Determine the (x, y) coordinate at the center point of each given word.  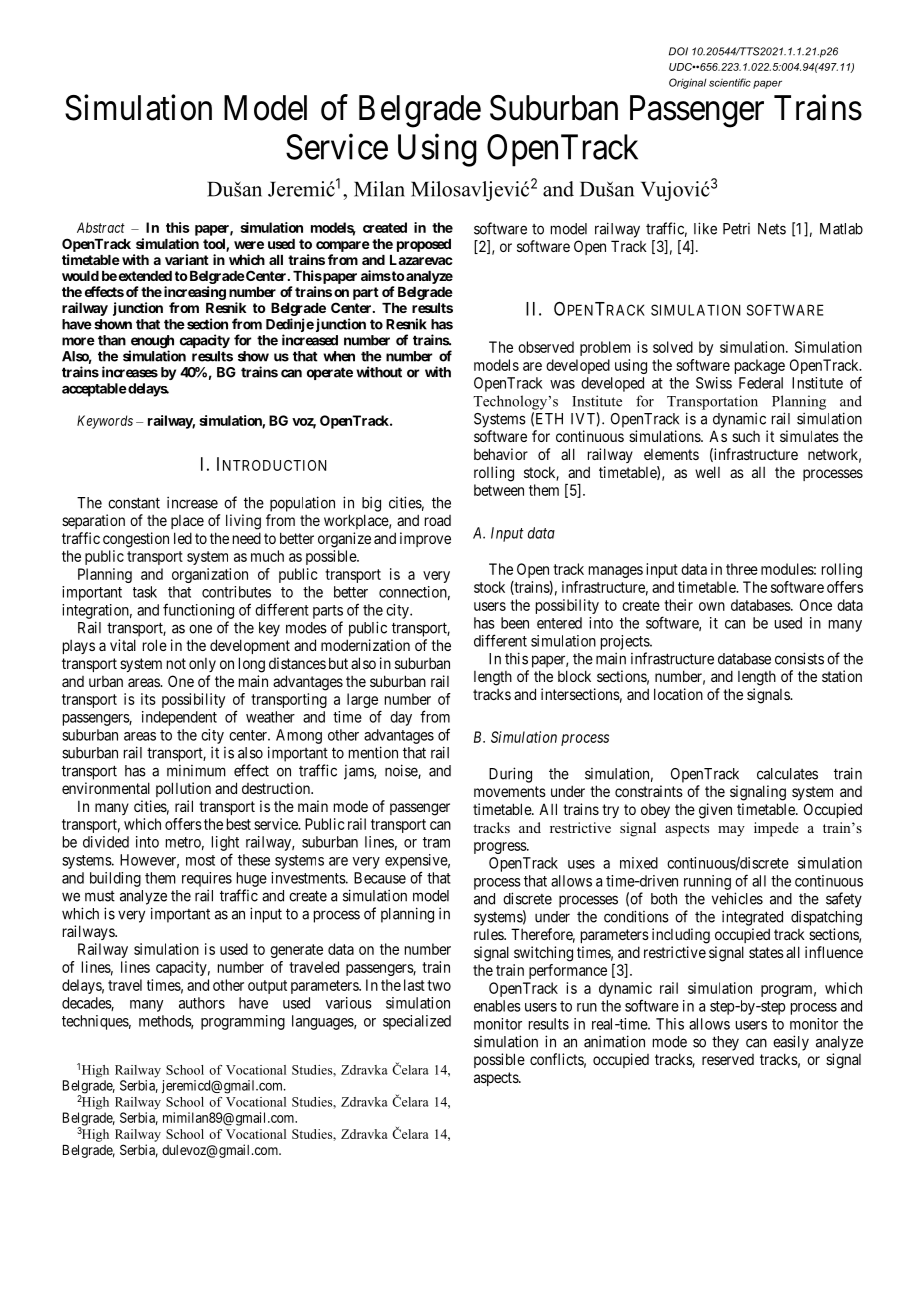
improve (425, 539)
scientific (730, 82)
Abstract (101, 227)
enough (151, 343)
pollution (183, 789)
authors (202, 1003)
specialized (417, 1022)
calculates (787, 774)
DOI (678, 51)
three (742, 569)
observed (546, 347)
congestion (136, 540)
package (760, 366)
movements (510, 791)
